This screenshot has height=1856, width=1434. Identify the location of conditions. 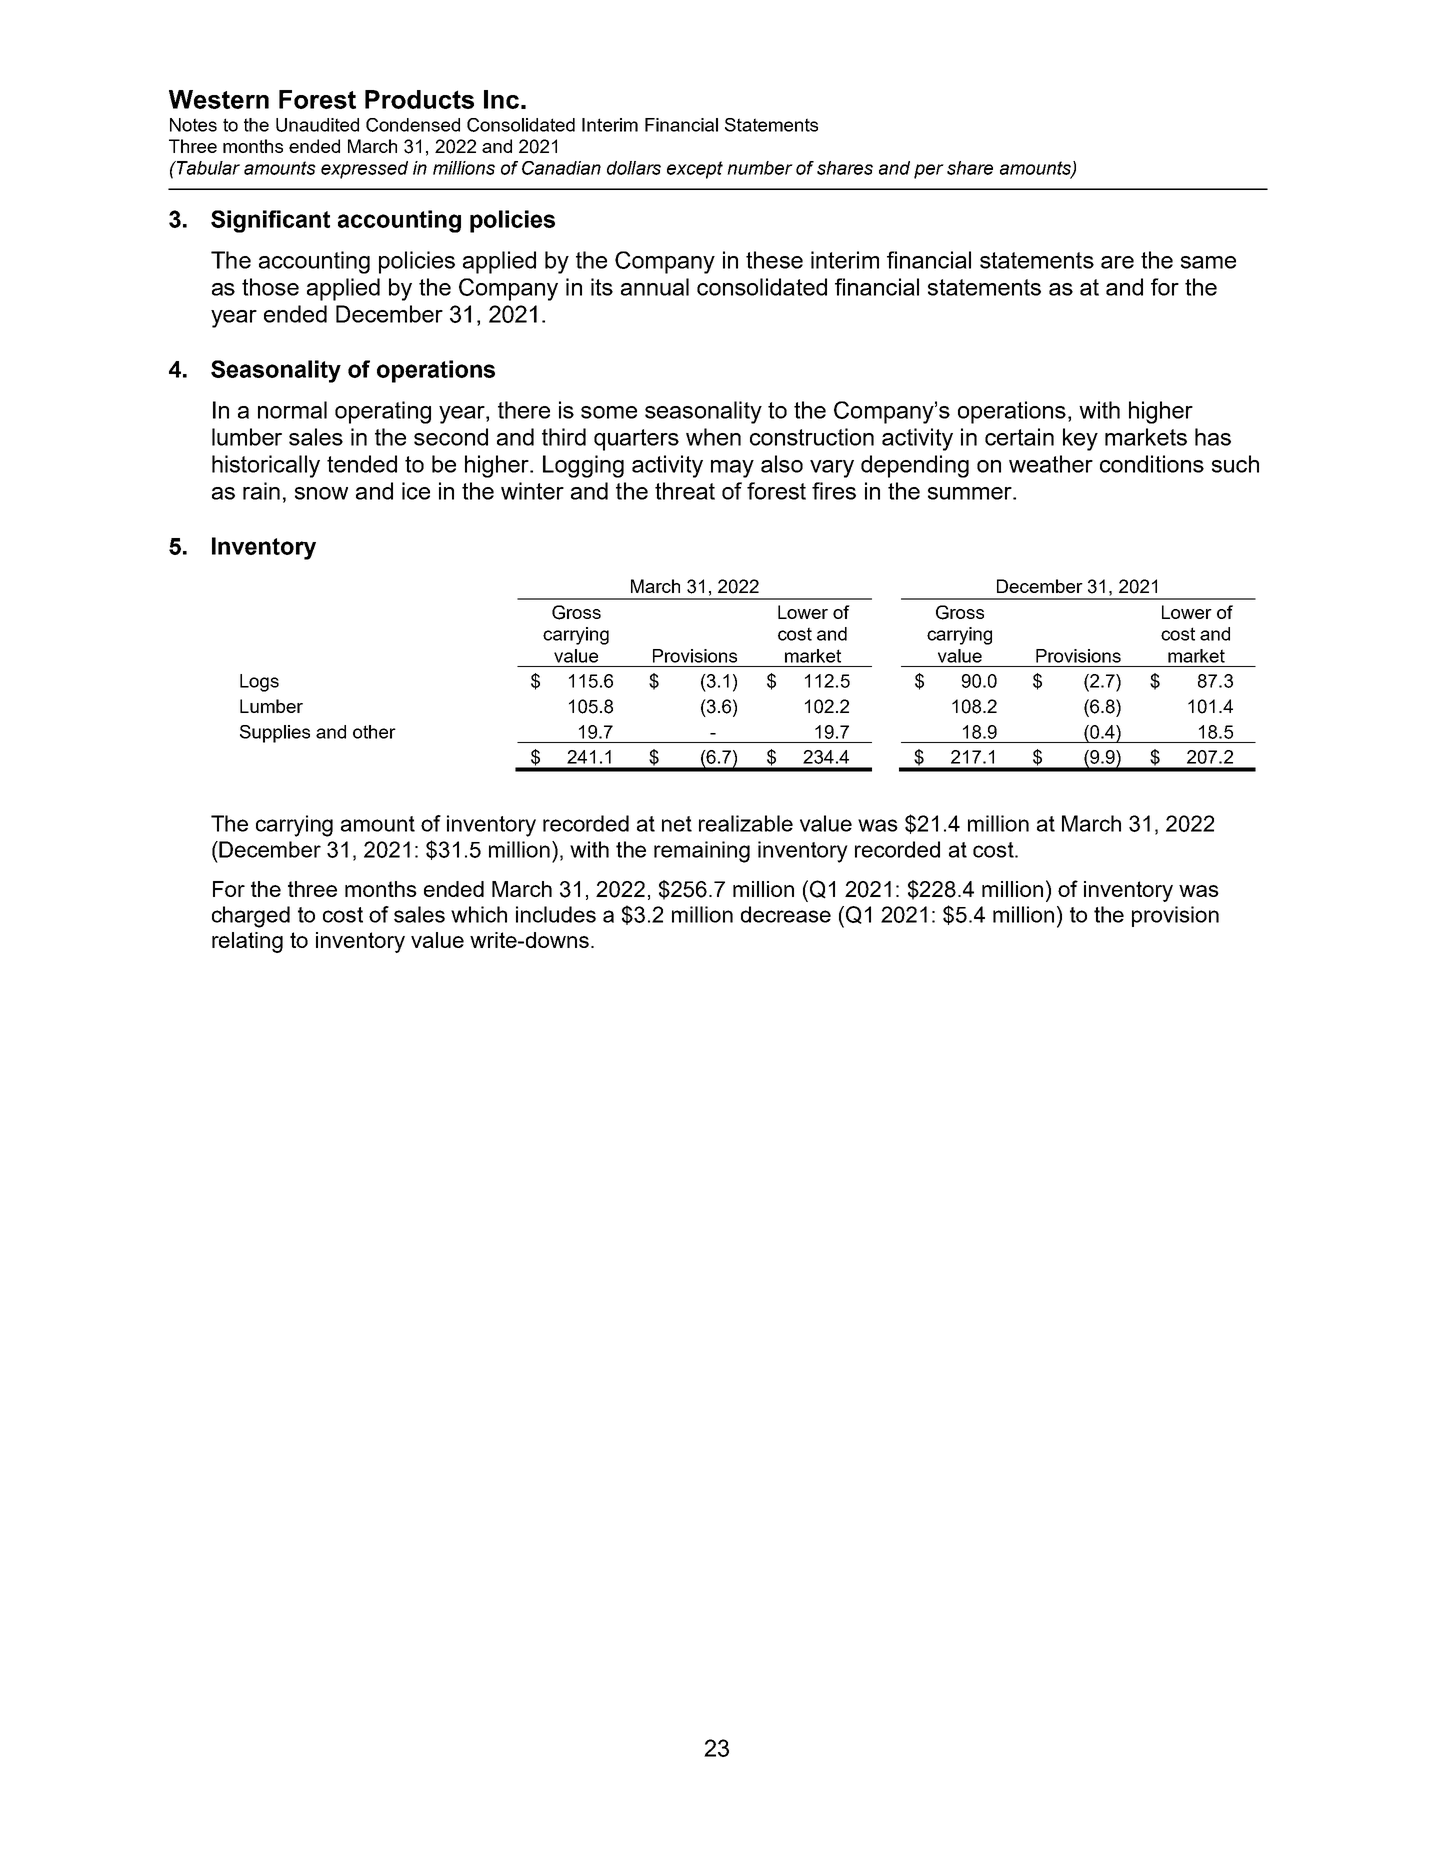
(1152, 464).
